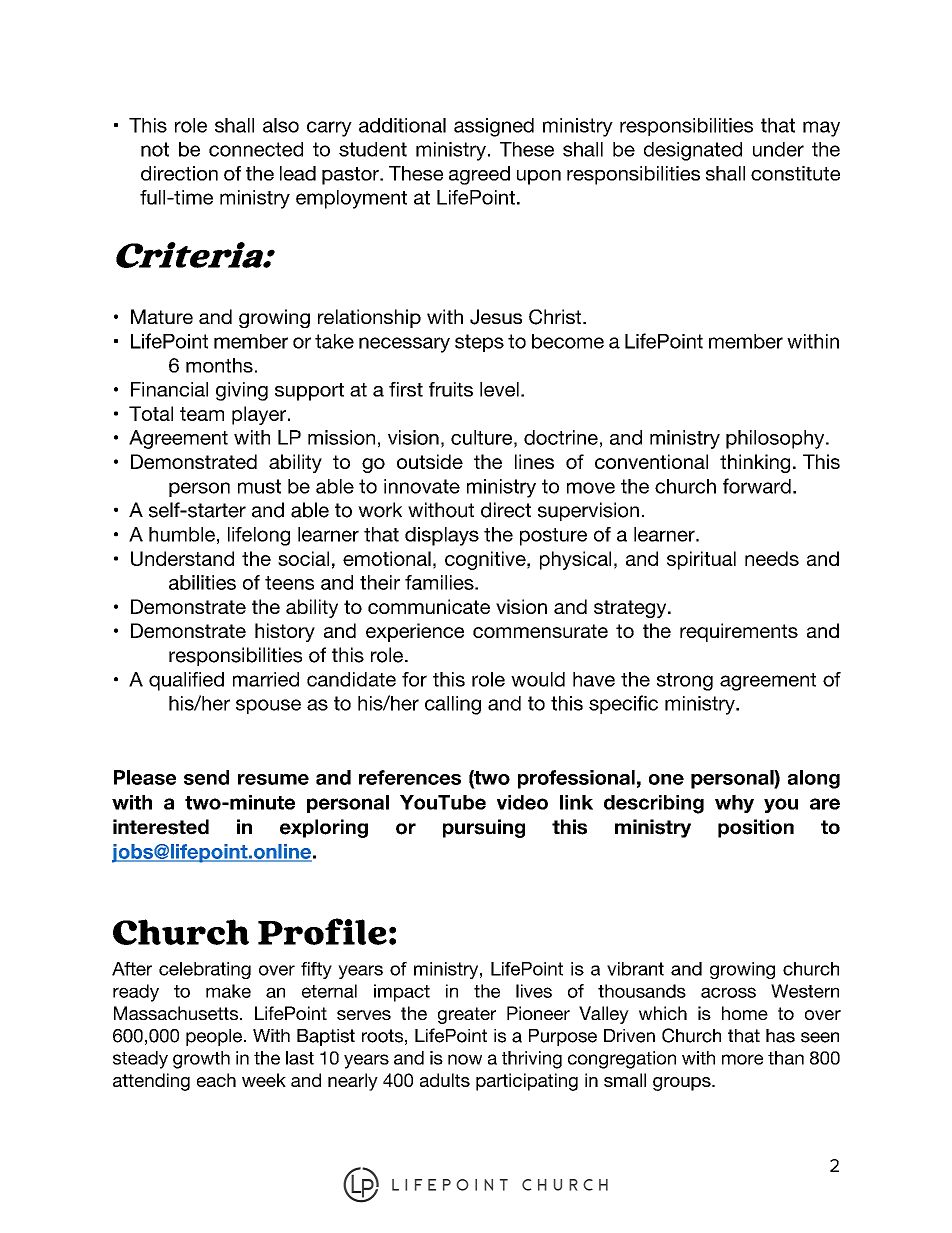  Describe the element at coordinates (693, 151) in the screenshot. I see `designated` at that location.
